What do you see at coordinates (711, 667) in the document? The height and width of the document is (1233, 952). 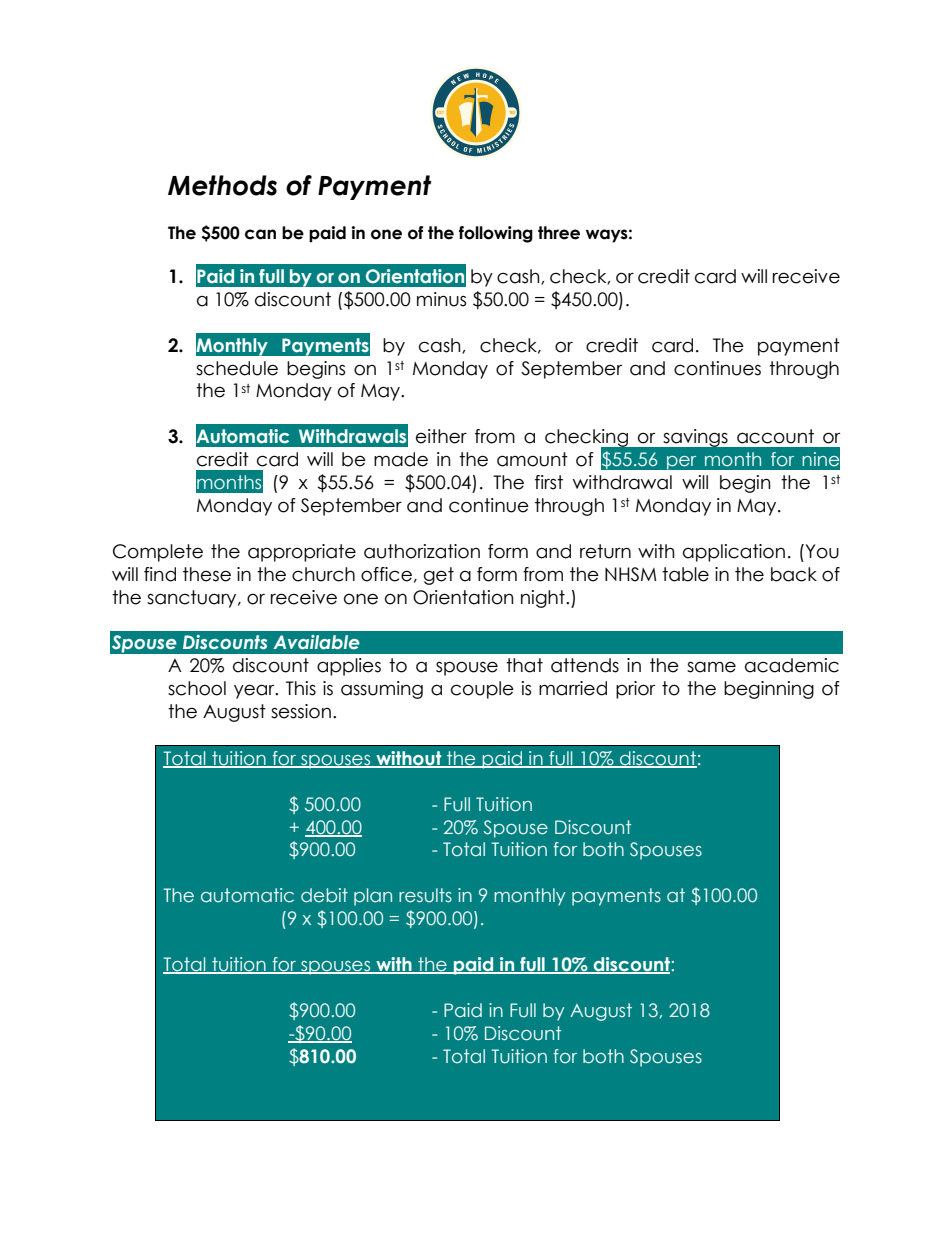 I see `same` at bounding box center [711, 667].
